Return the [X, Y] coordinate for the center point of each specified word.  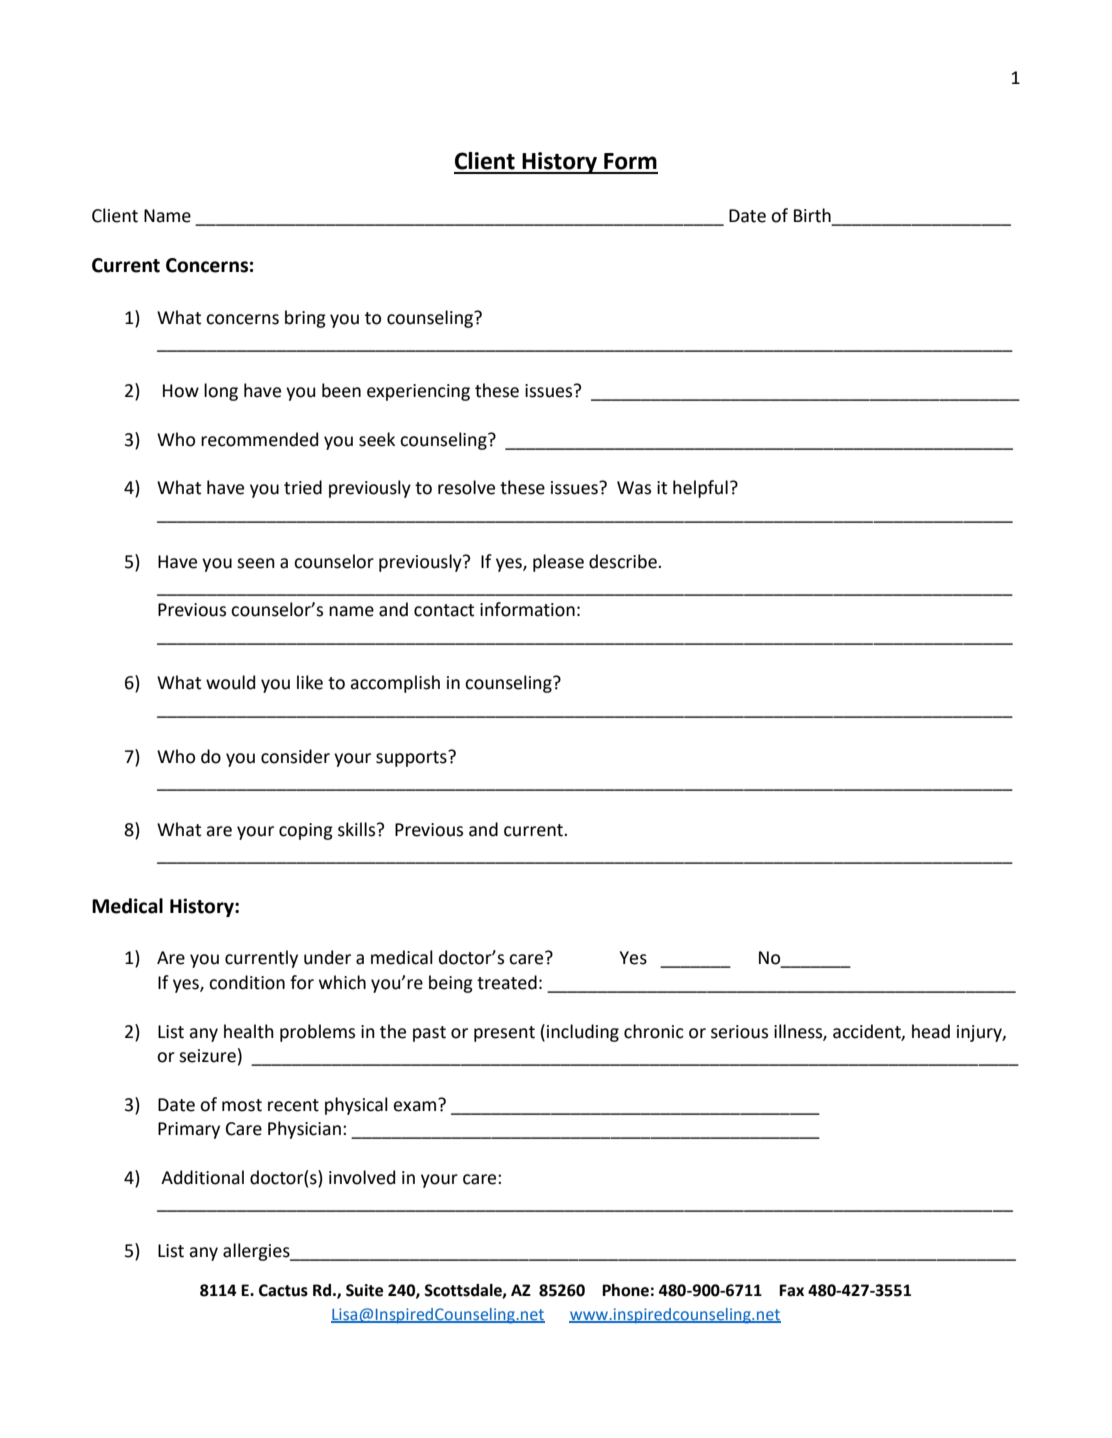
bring [305, 319]
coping [306, 831]
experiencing [418, 392]
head [931, 1031]
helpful [700, 489]
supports [412, 758]
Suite [364, 1290]
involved [362, 1177]
